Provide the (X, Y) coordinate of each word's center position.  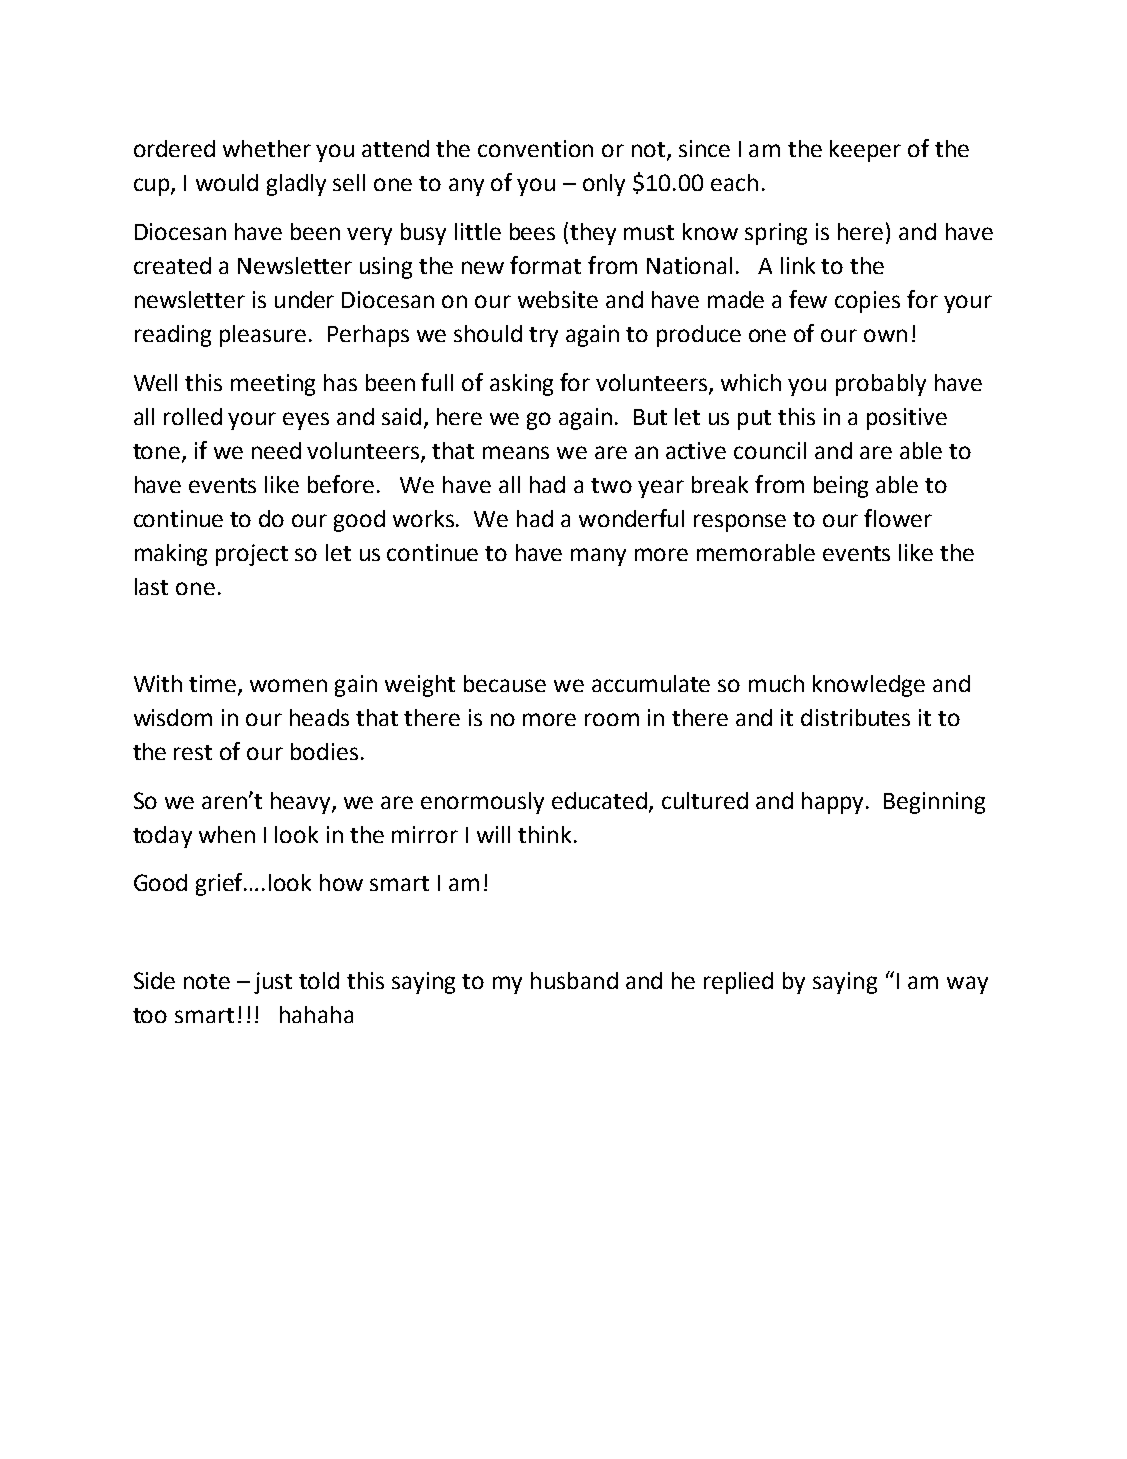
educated (601, 801)
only (604, 185)
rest (193, 752)
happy (834, 803)
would (227, 182)
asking (521, 385)
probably (881, 385)
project (252, 555)
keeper (865, 151)
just (273, 983)
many (598, 557)
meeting (273, 385)
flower (898, 518)
